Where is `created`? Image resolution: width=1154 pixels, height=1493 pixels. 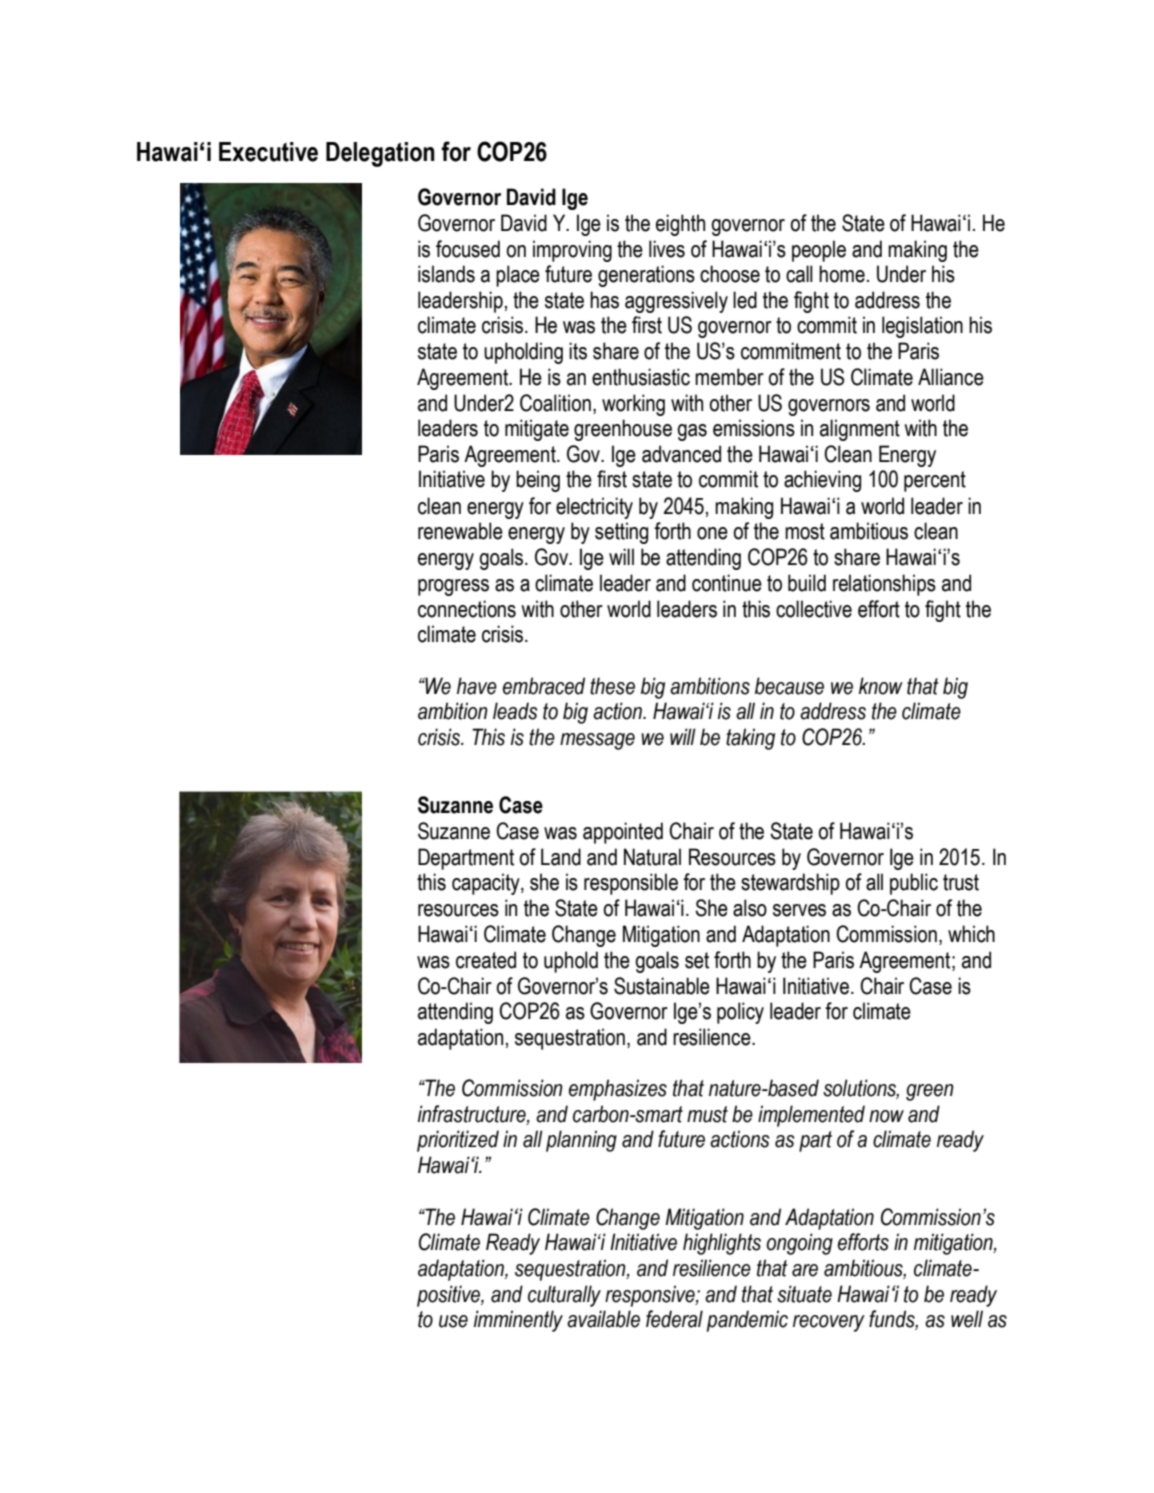
created is located at coordinates (486, 960).
